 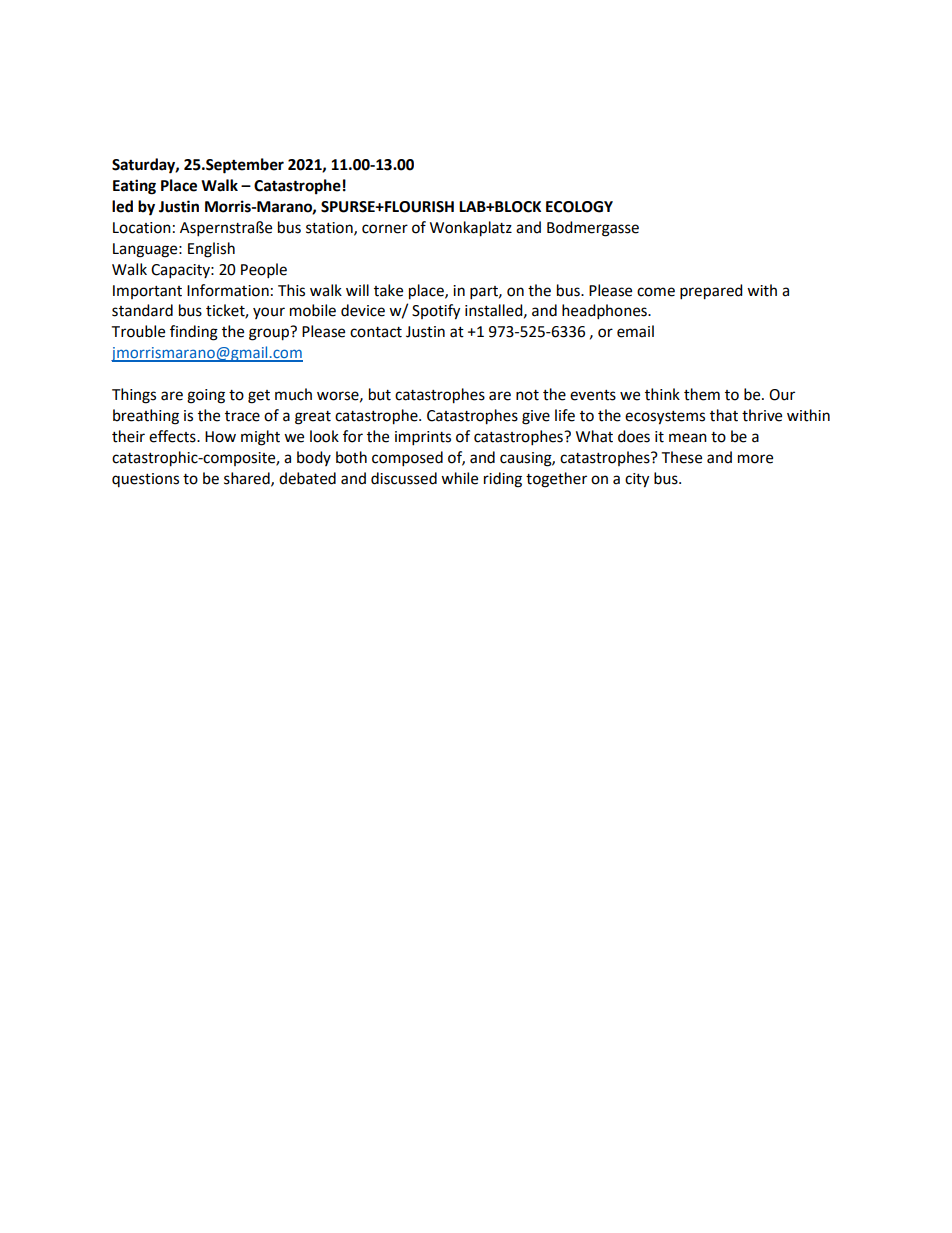 What do you see at coordinates (635, 331) in the image?
I see `email` at bounding box center [635, 331].
